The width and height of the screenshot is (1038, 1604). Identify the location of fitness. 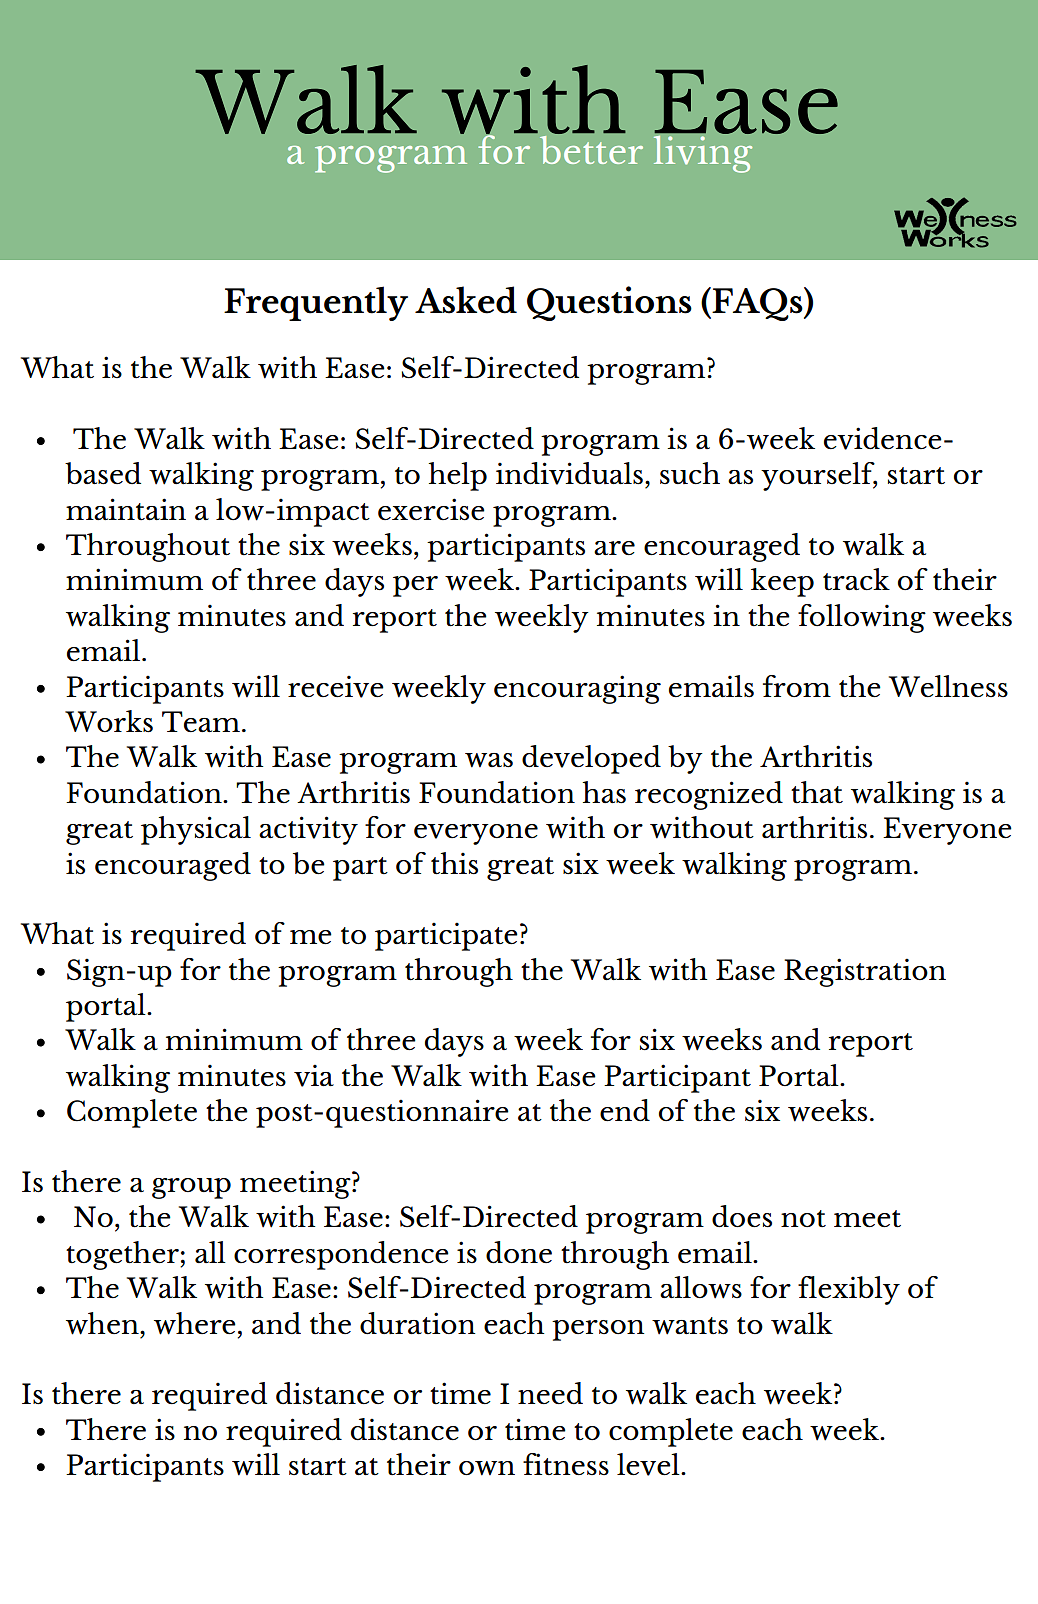
(566, 1464).
